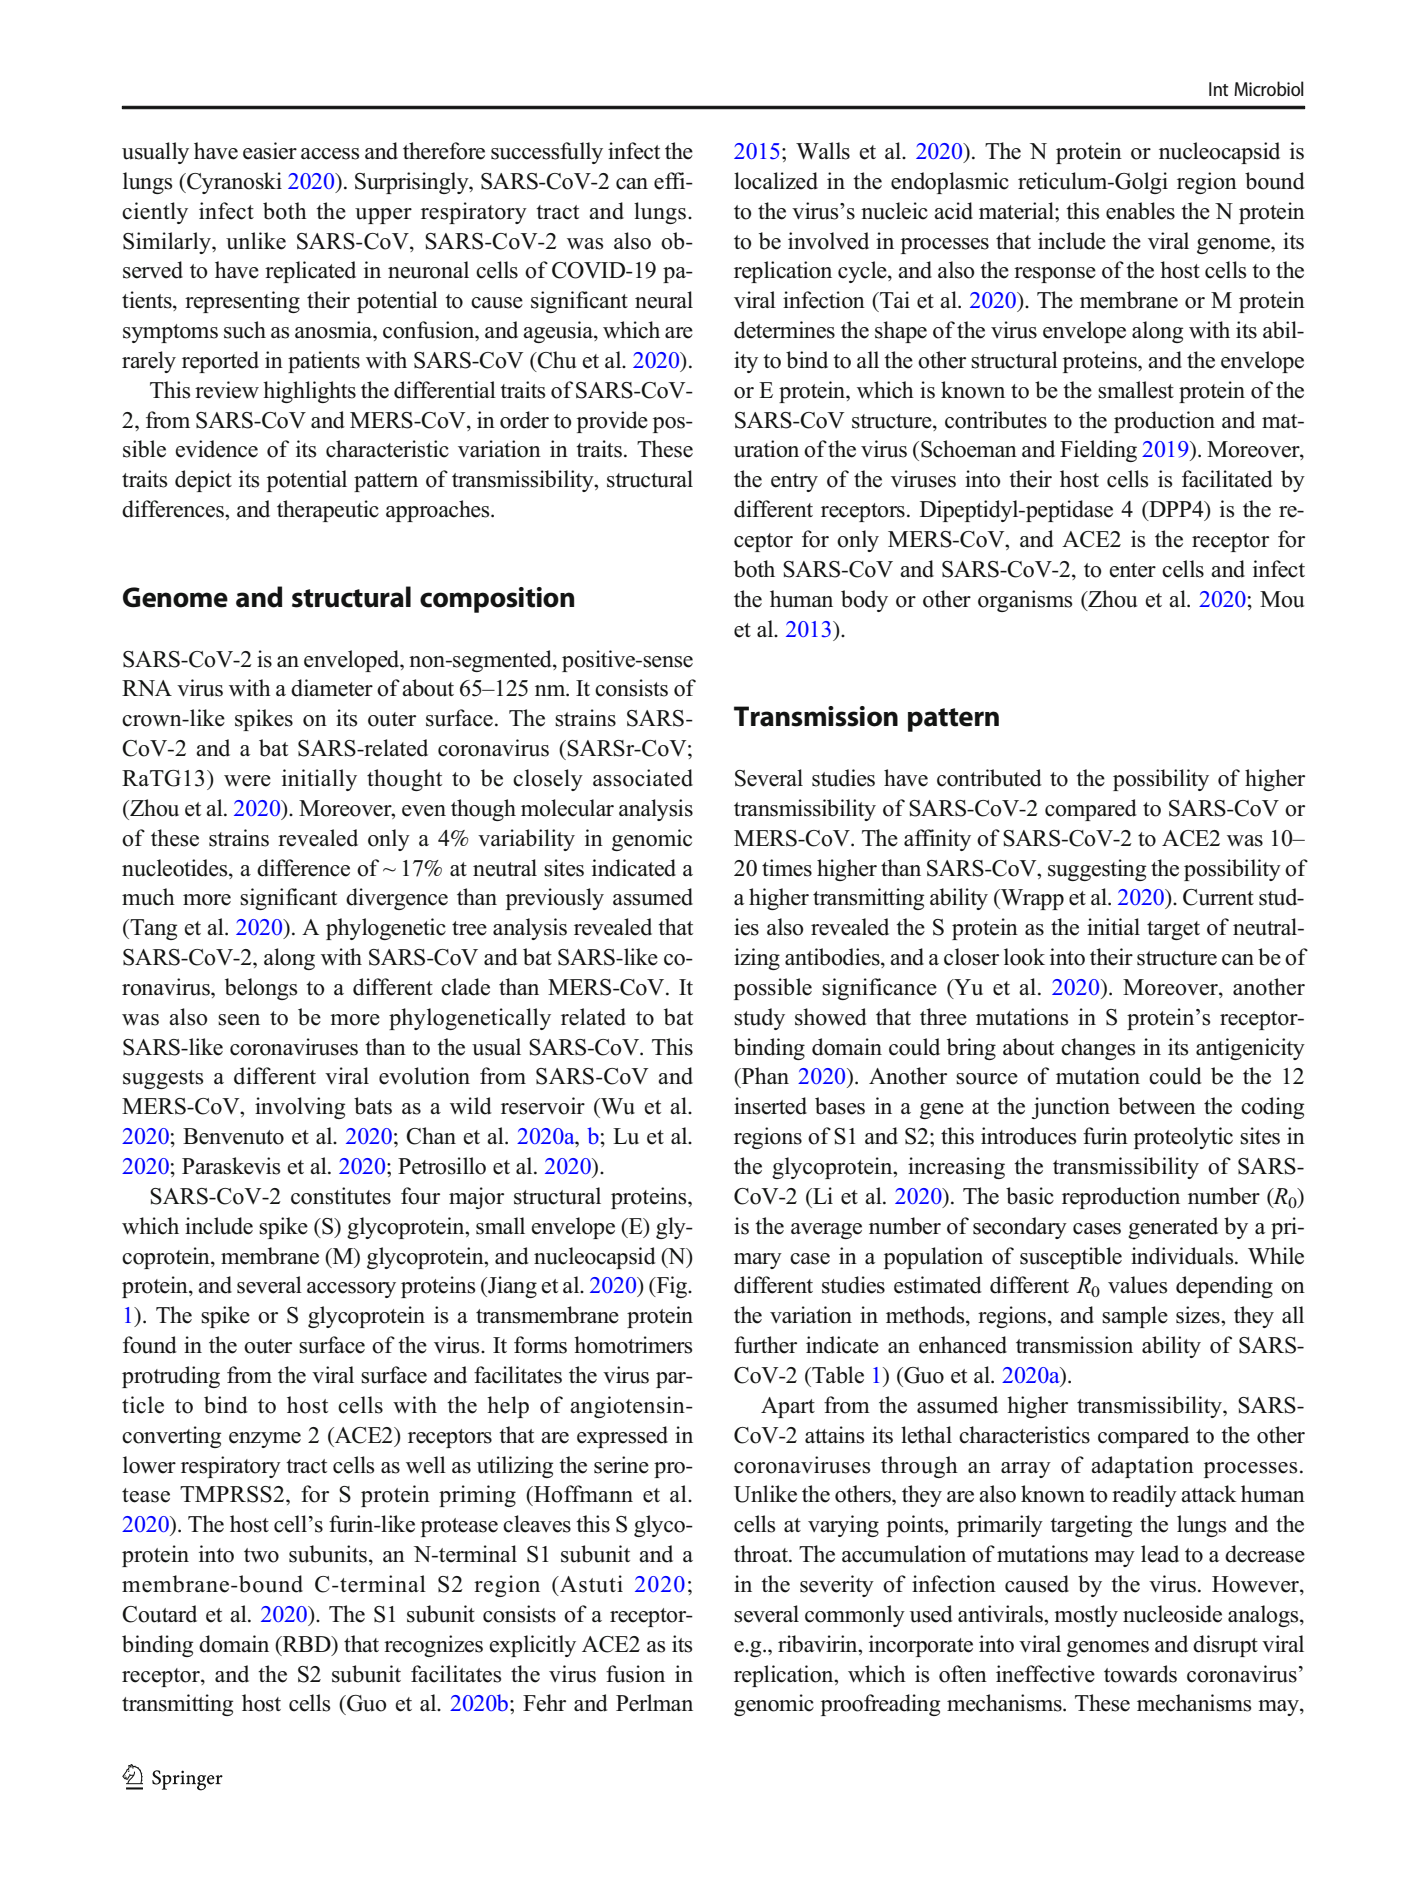 The width and height of the image is (1427, 1896). I want to click on Perlman, so click(654, 1703).
